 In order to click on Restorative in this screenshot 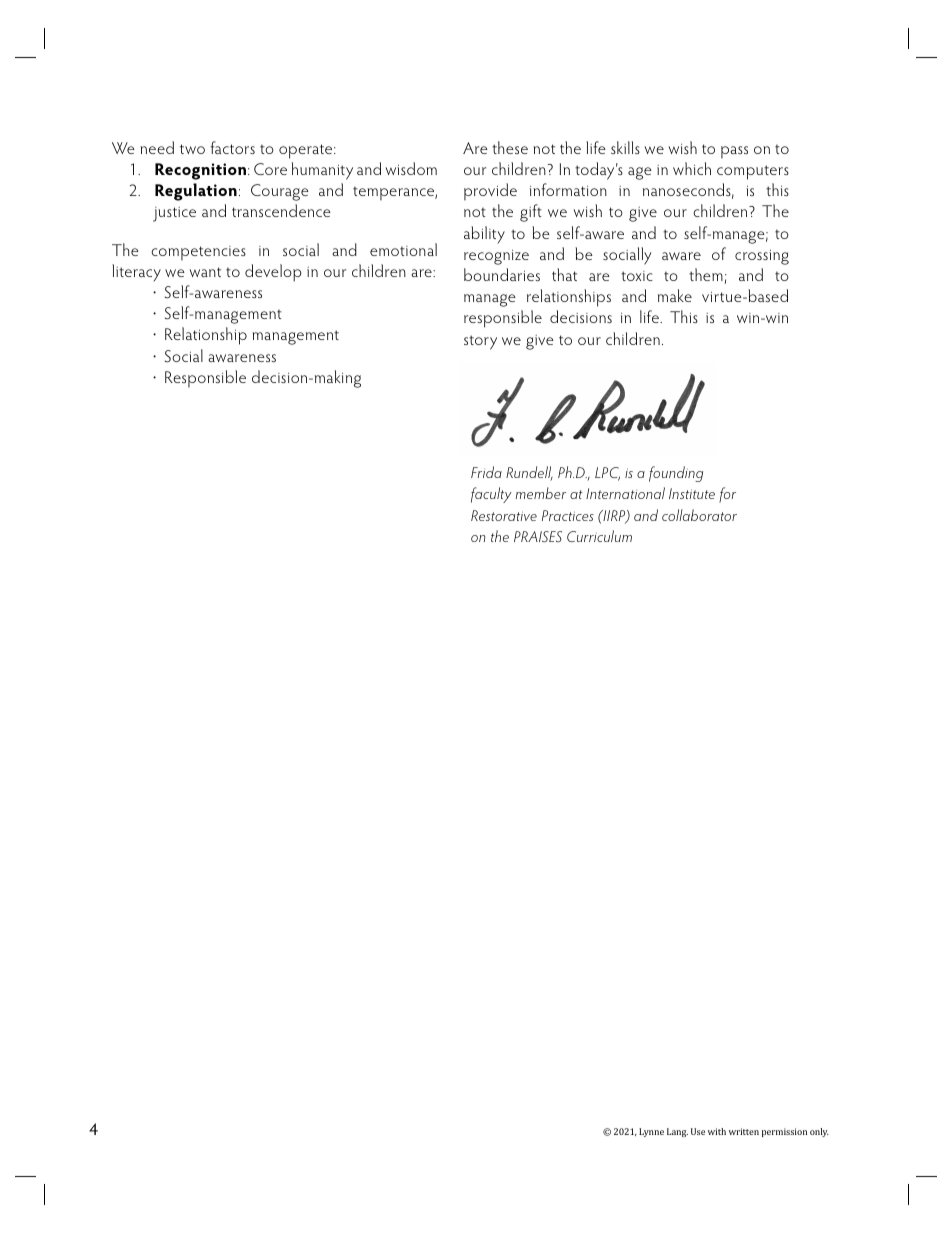, I will do `click(504, 515)`.
